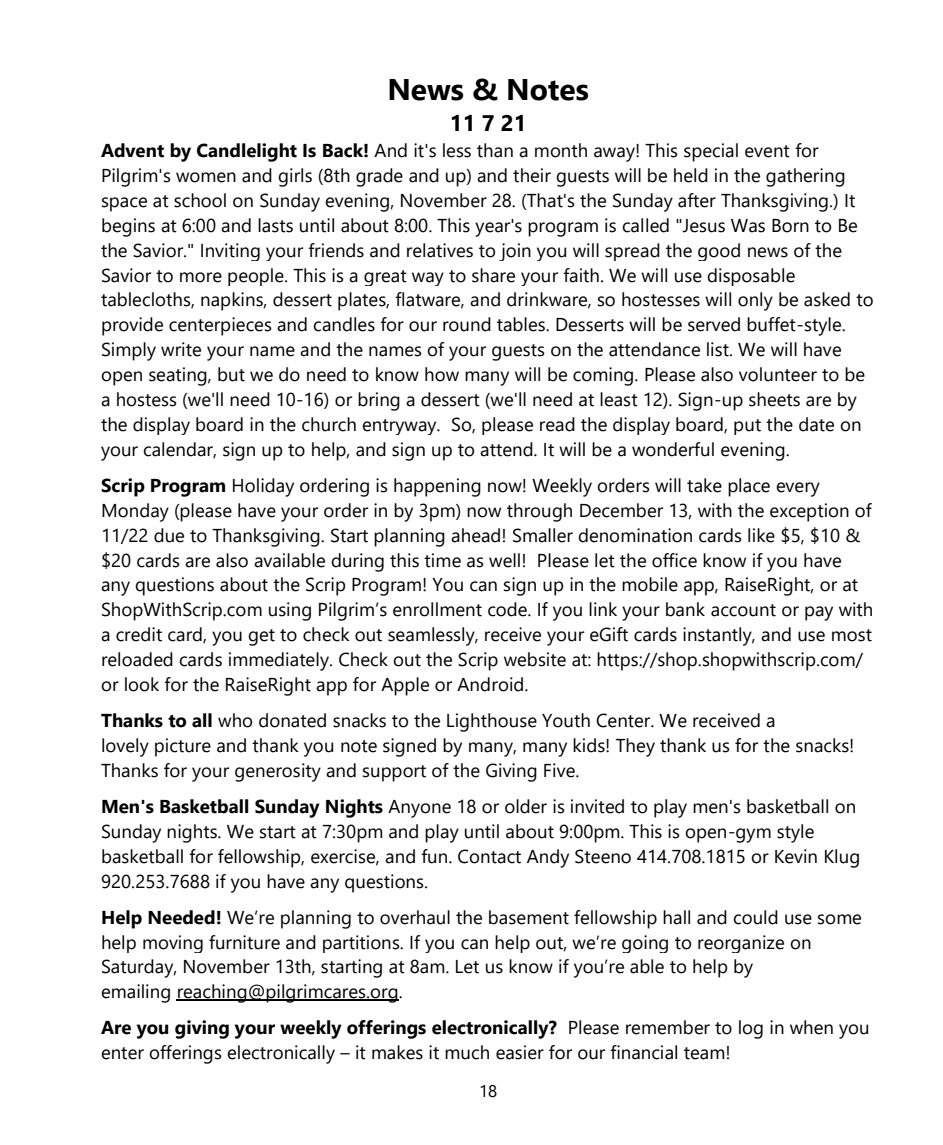  Describe the element at coordinates (206, 177) in the document. I see `women` at that location.
